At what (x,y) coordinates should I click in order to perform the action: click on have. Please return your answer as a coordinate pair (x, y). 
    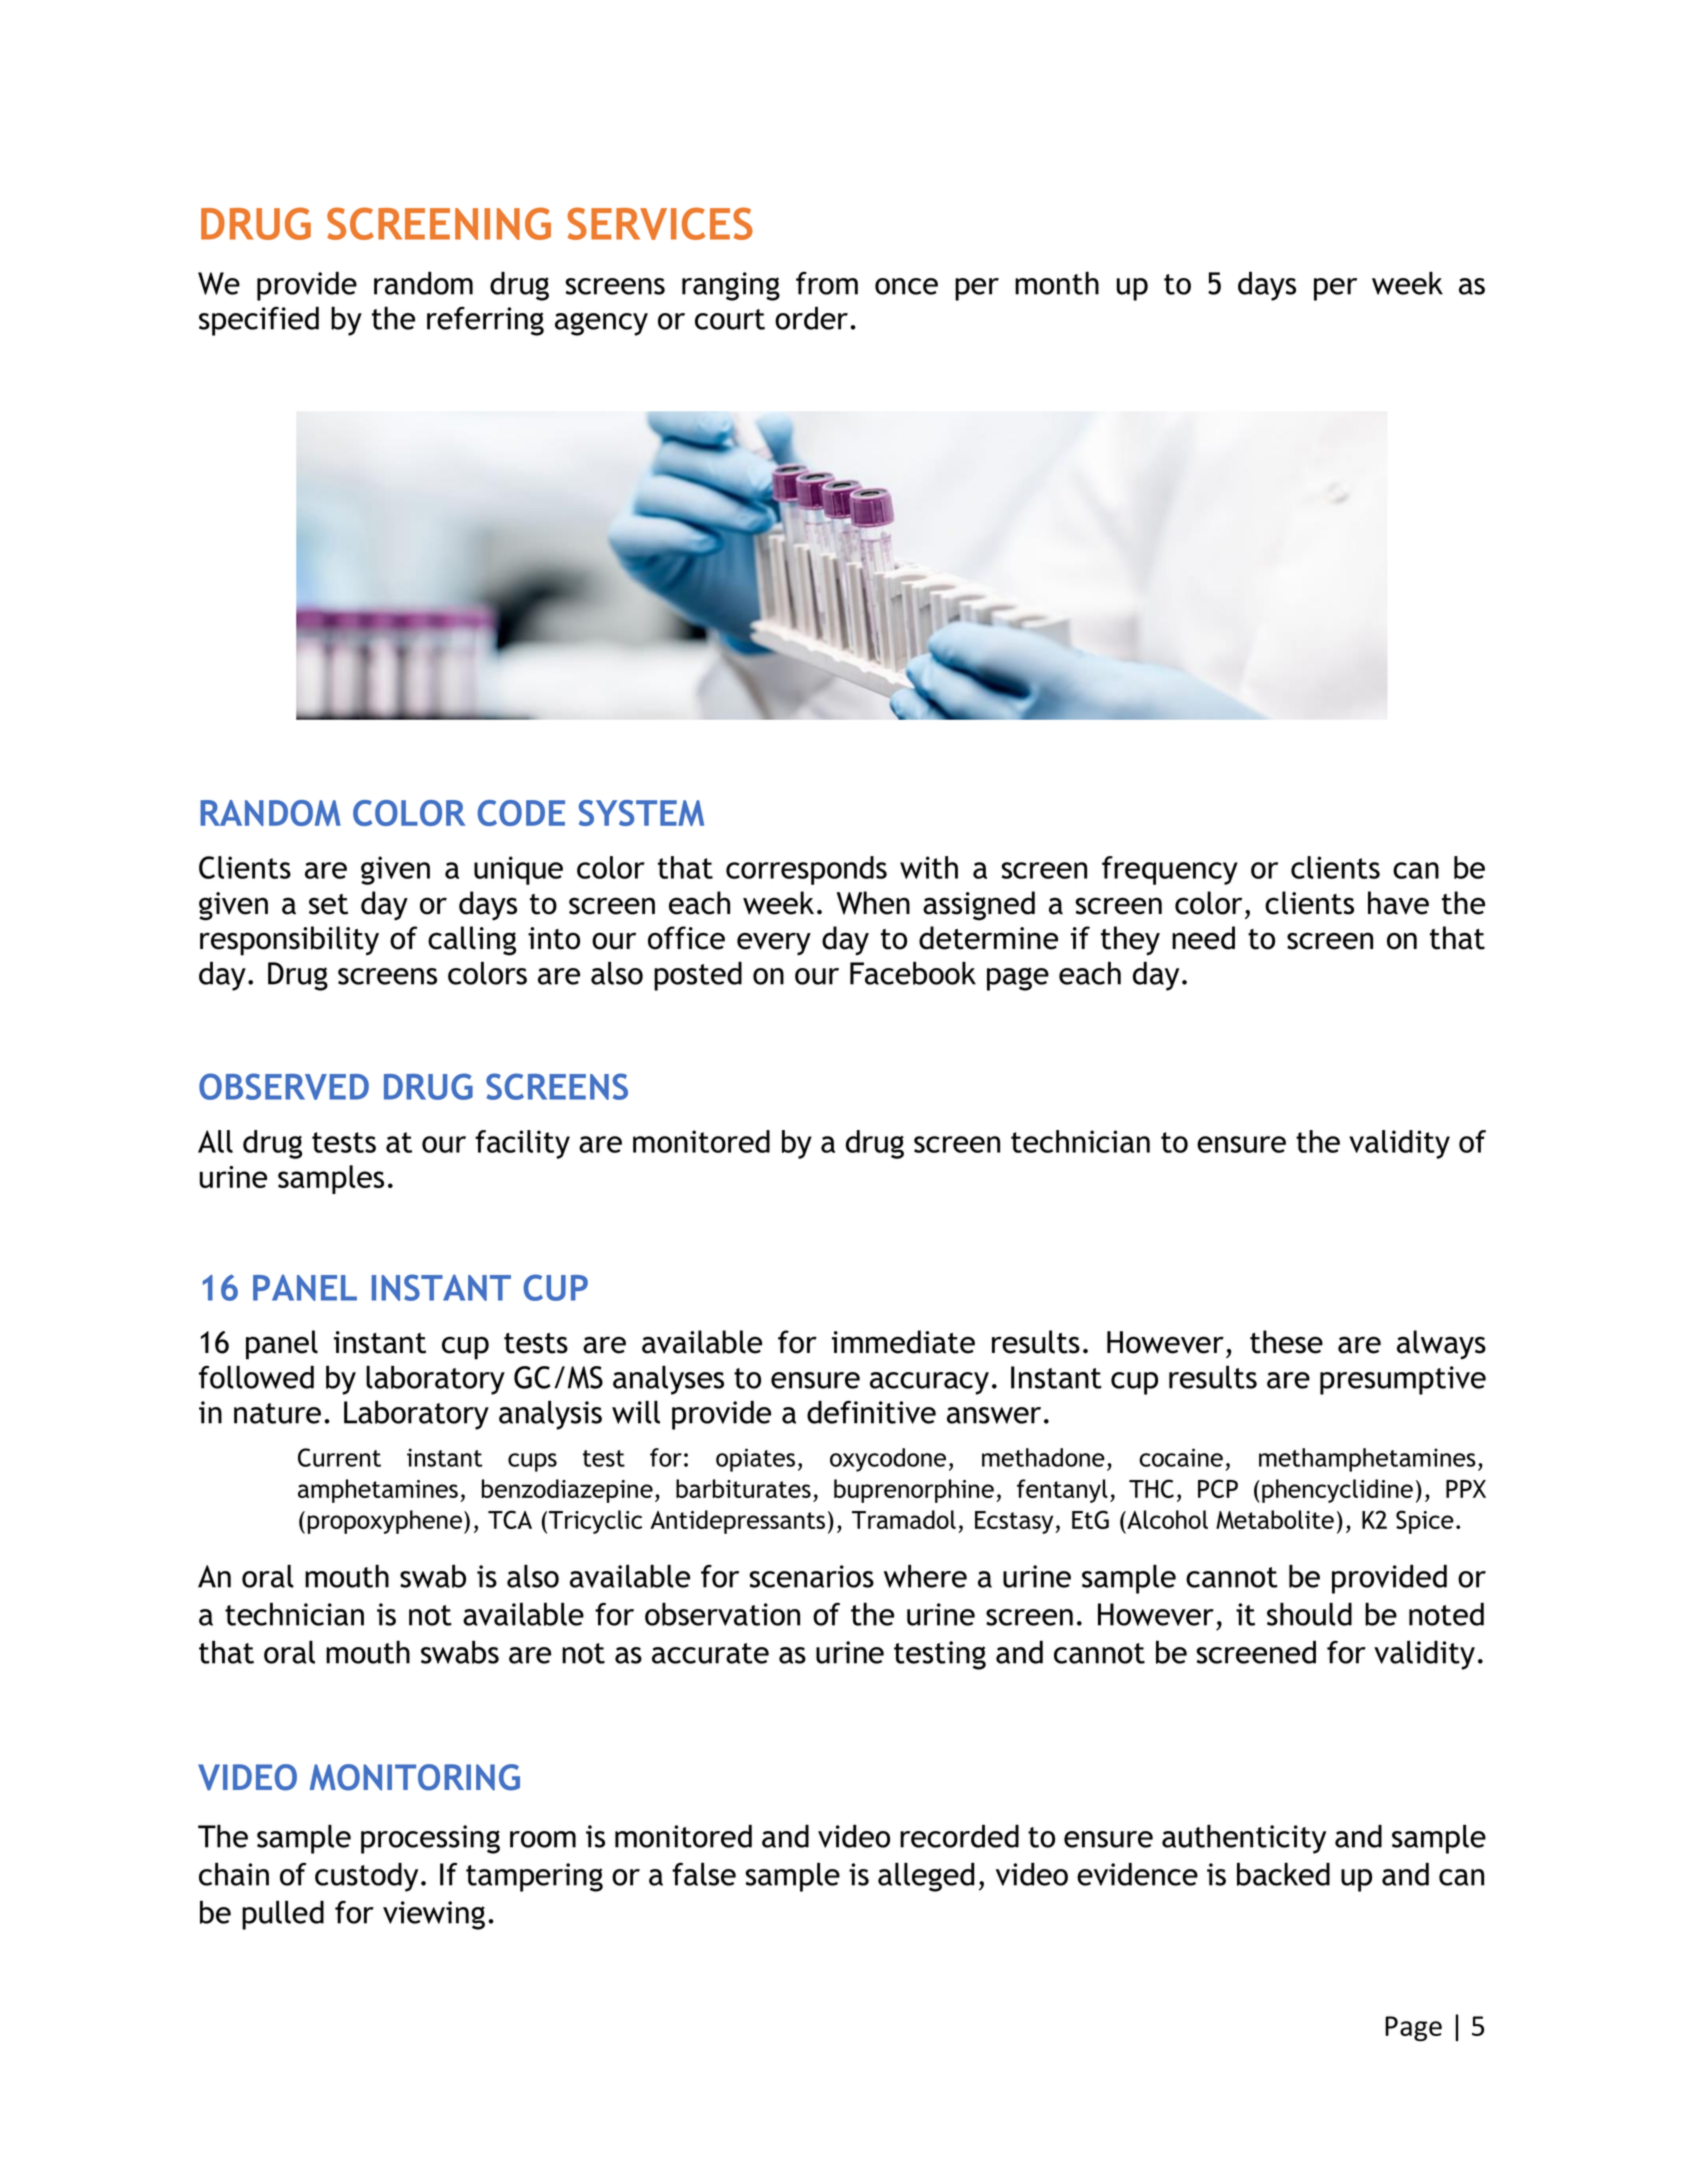
    Looking at the image, I should click on (1398, 903).
